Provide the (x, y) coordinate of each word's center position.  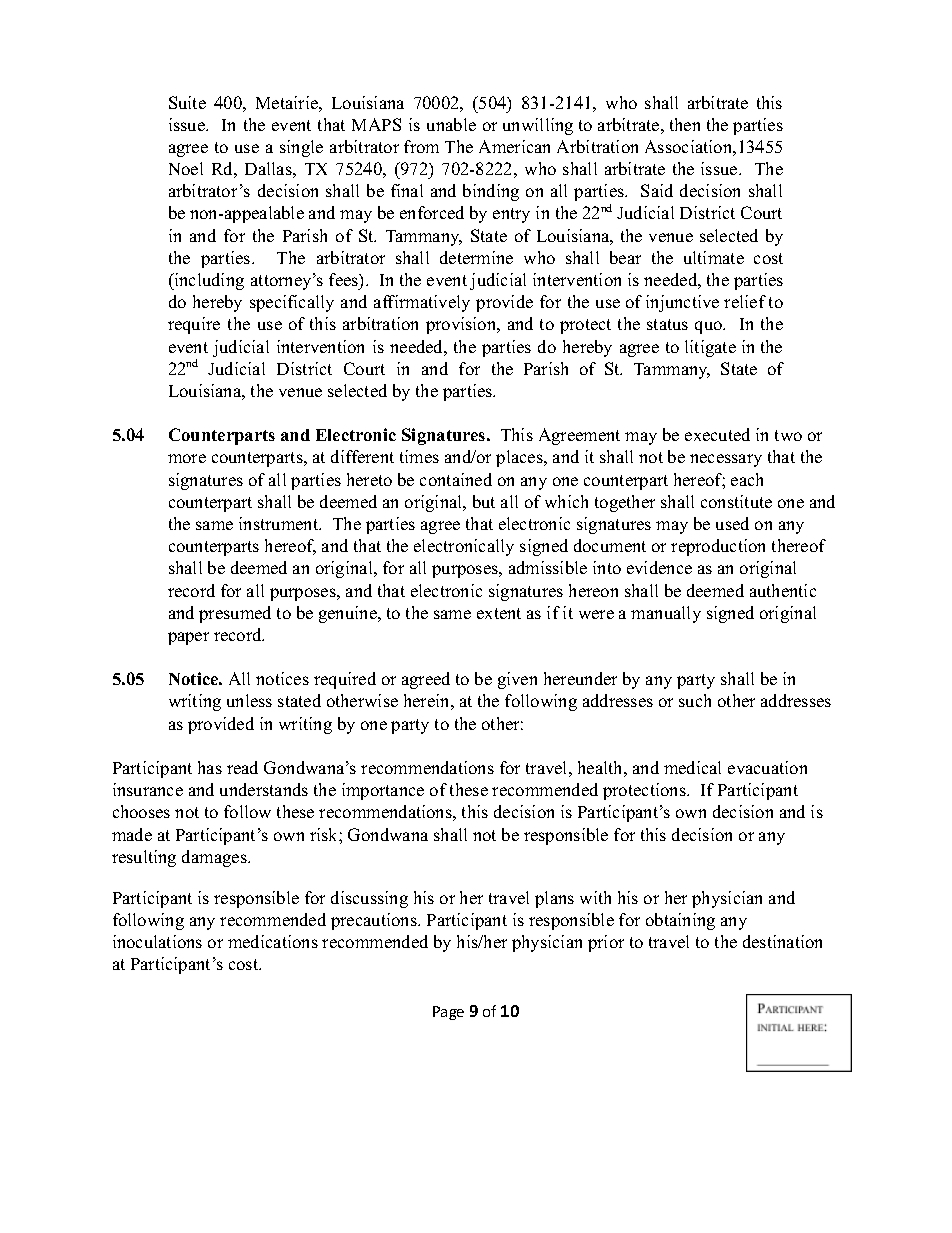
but (484, 501)
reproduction (718, 547)
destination (782, 941)
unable (451, 124)
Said (657, 190)
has (210, 767)
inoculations (157, 941)
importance (383, 791)
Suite (187, 102)
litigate (710, 348)
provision (462, 325)
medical (692, 767)
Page (448, 1013)
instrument (280, 523)
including (208, 281)
